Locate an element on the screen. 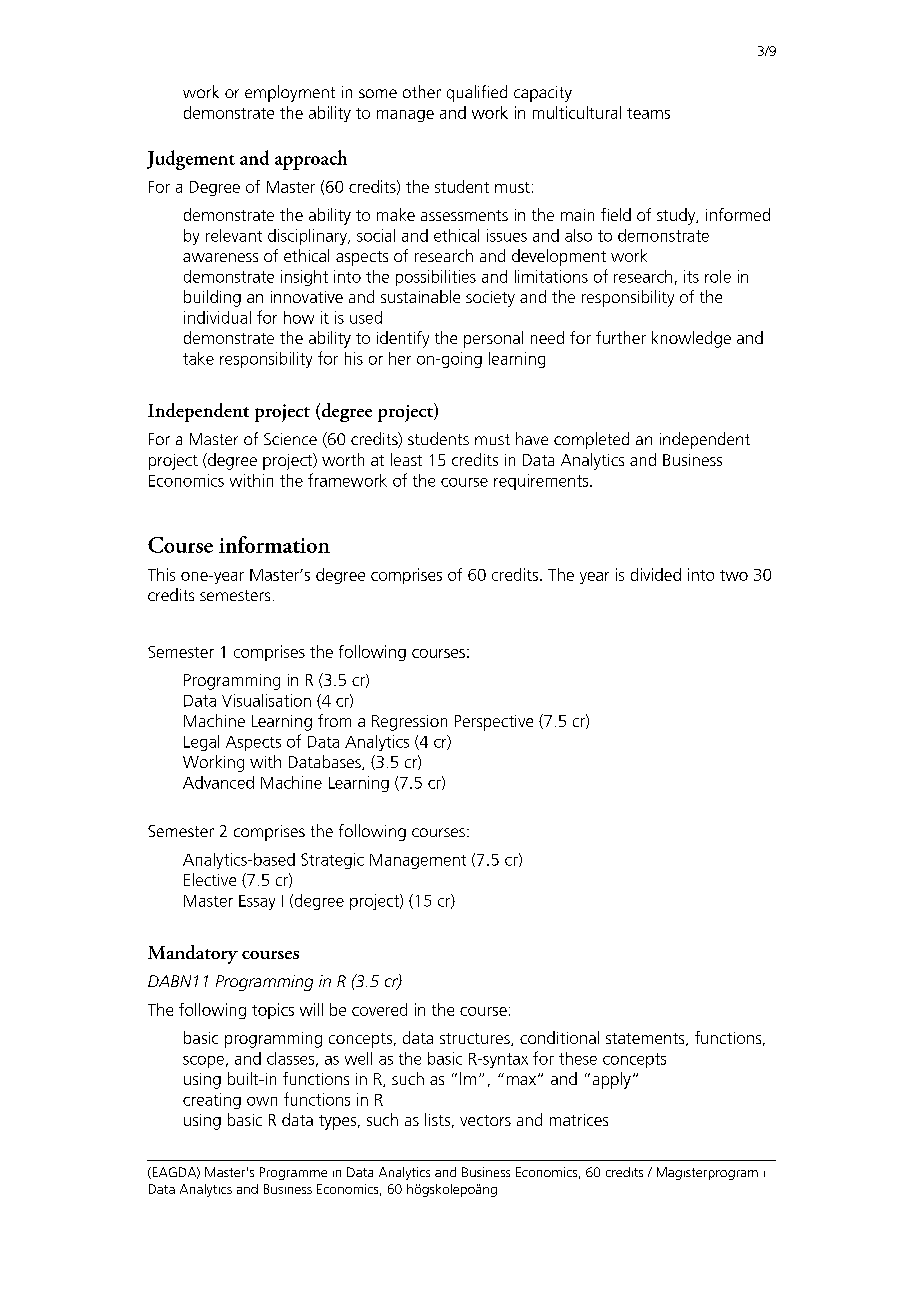 Image resolution: width=924 pixels, height=1308 pixels. take is located at coordinates (198, 358).
